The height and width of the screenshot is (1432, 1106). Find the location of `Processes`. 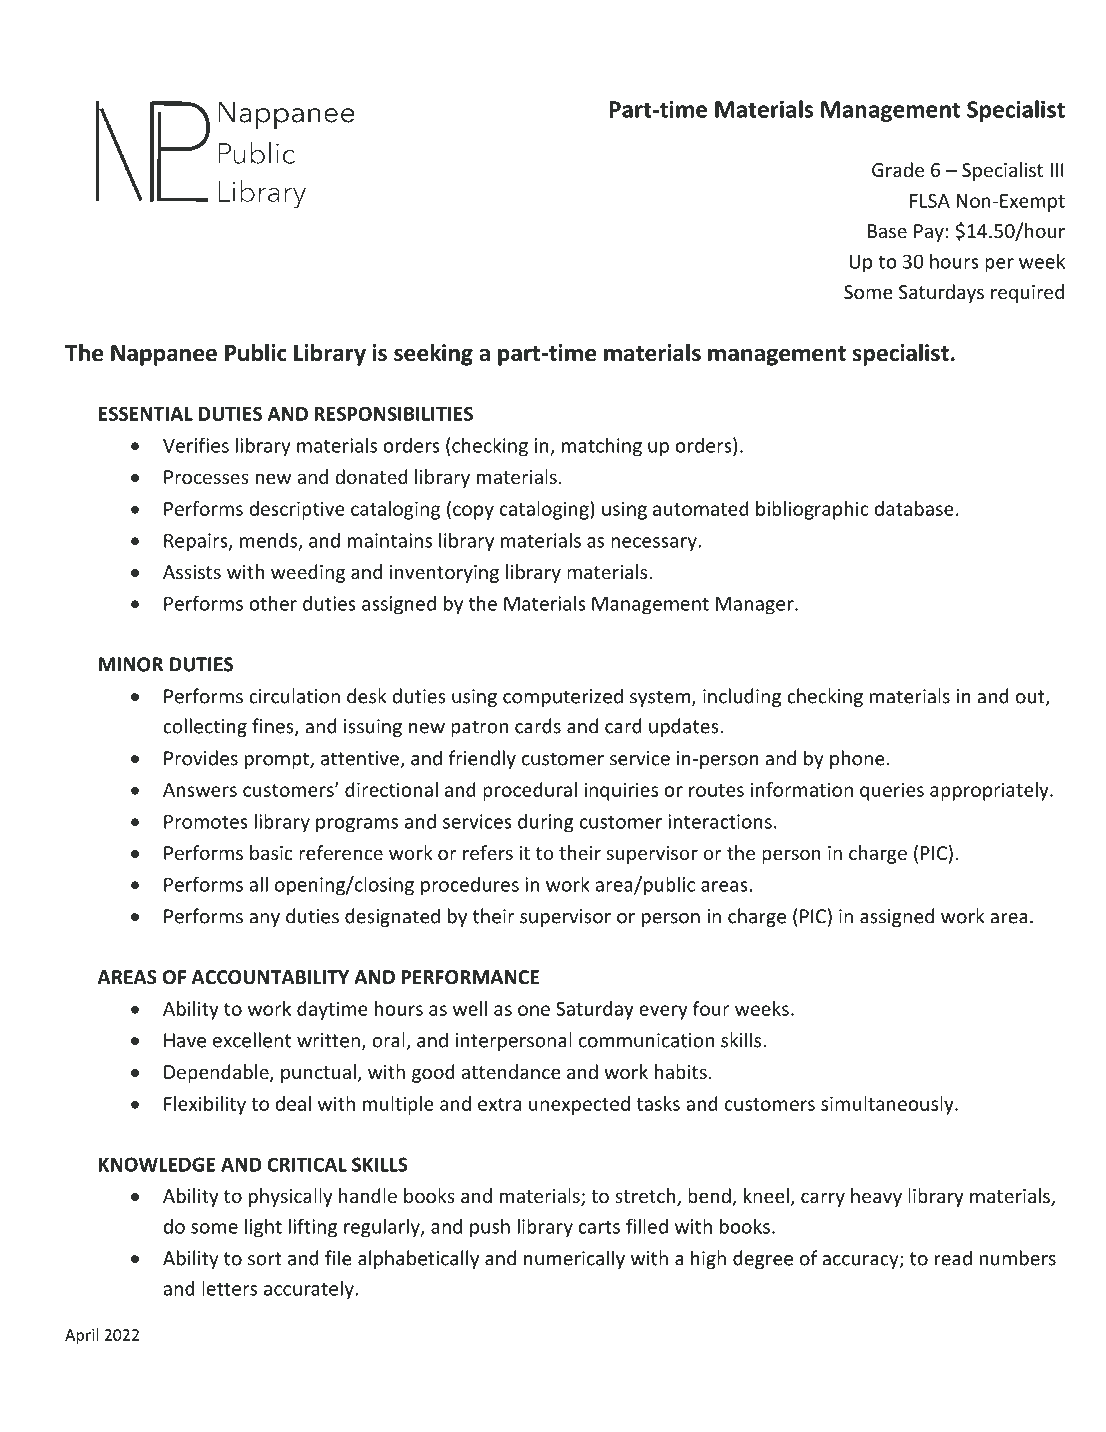

Processes is located at coordinates (206, 477).
